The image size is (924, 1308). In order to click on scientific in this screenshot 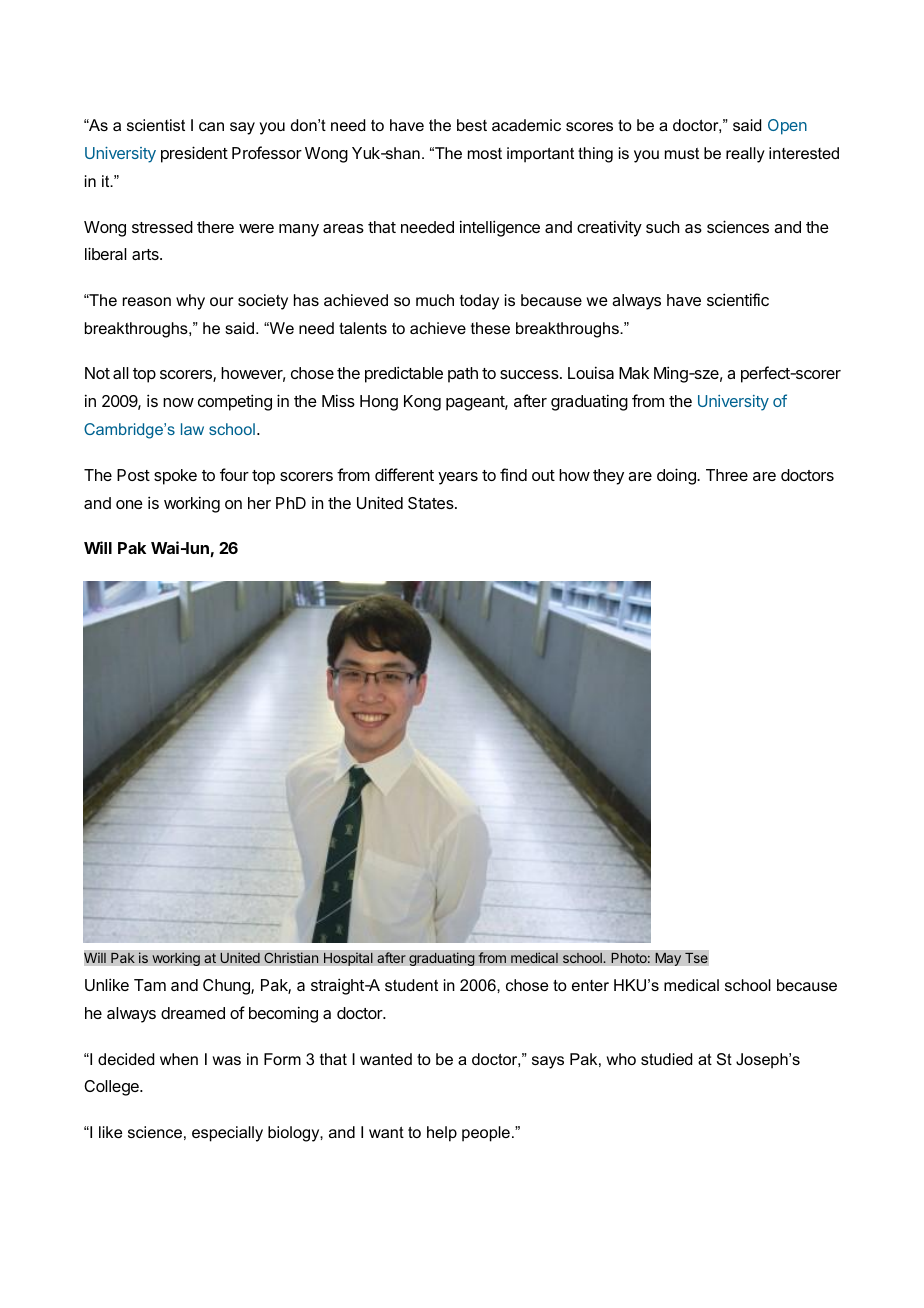, I will do `click(738, 299)`.
